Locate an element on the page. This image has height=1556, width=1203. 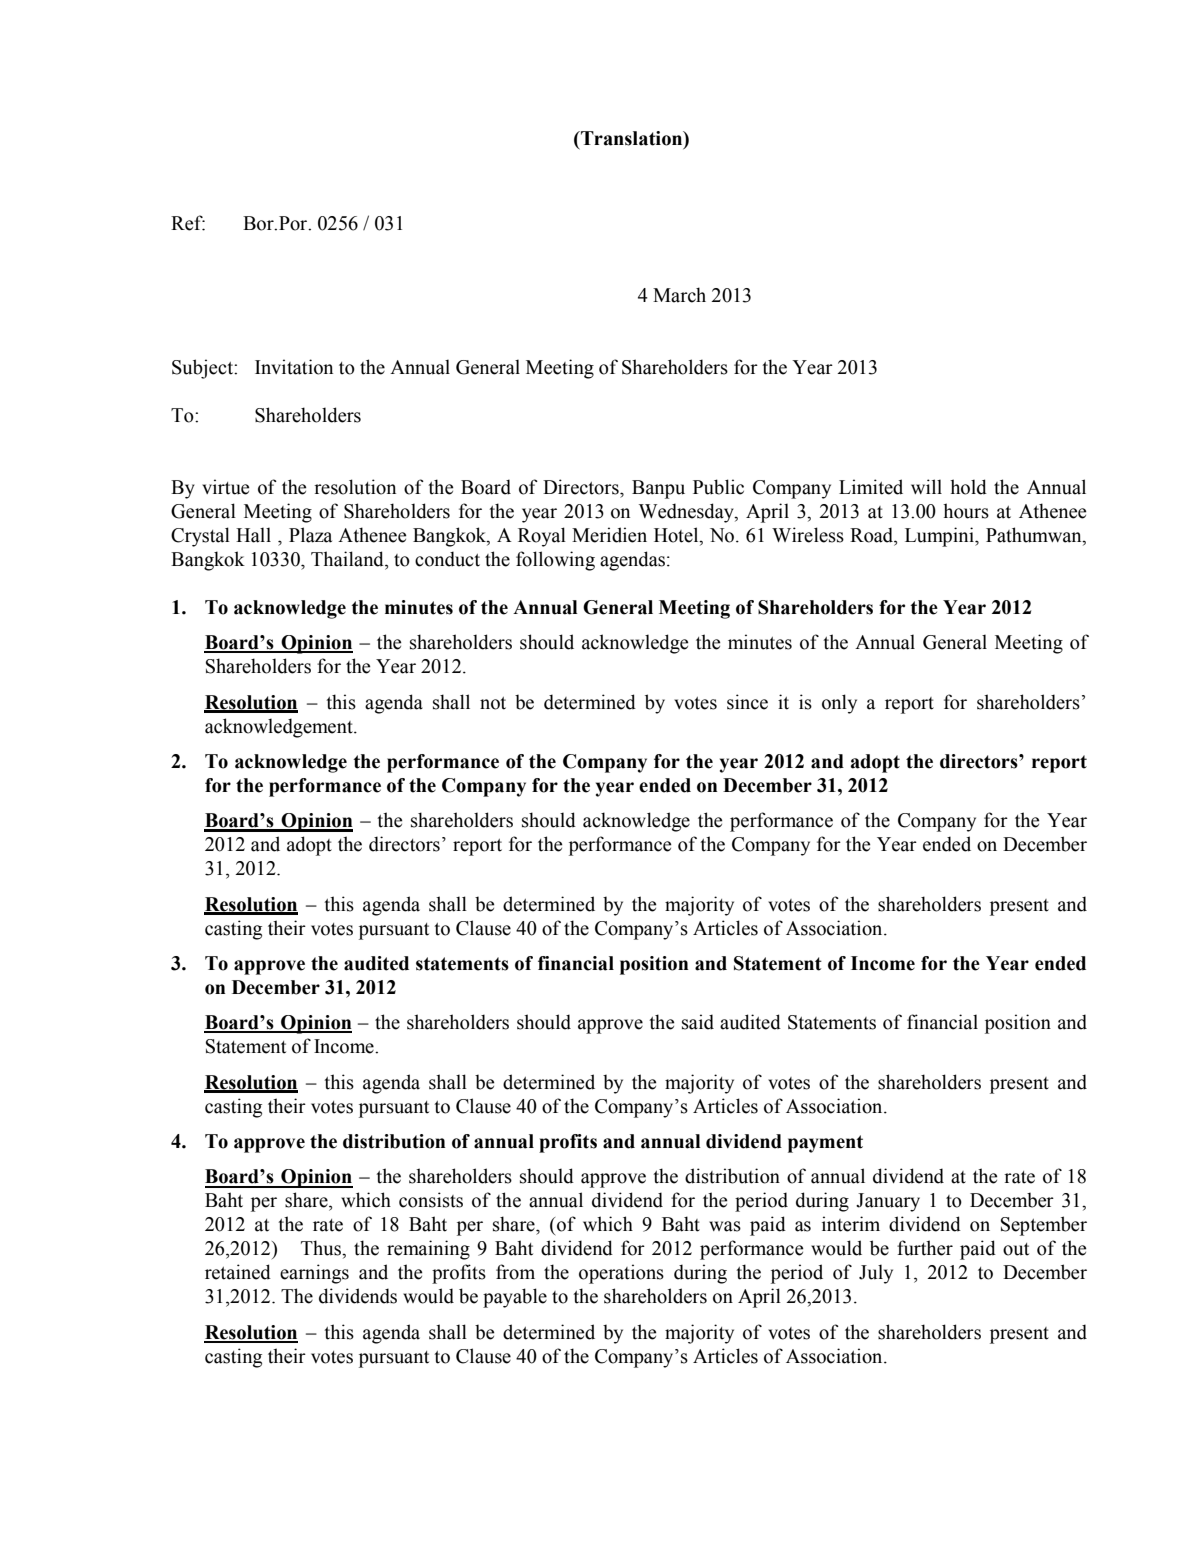
Ref is located at coordinates (188, 223).
